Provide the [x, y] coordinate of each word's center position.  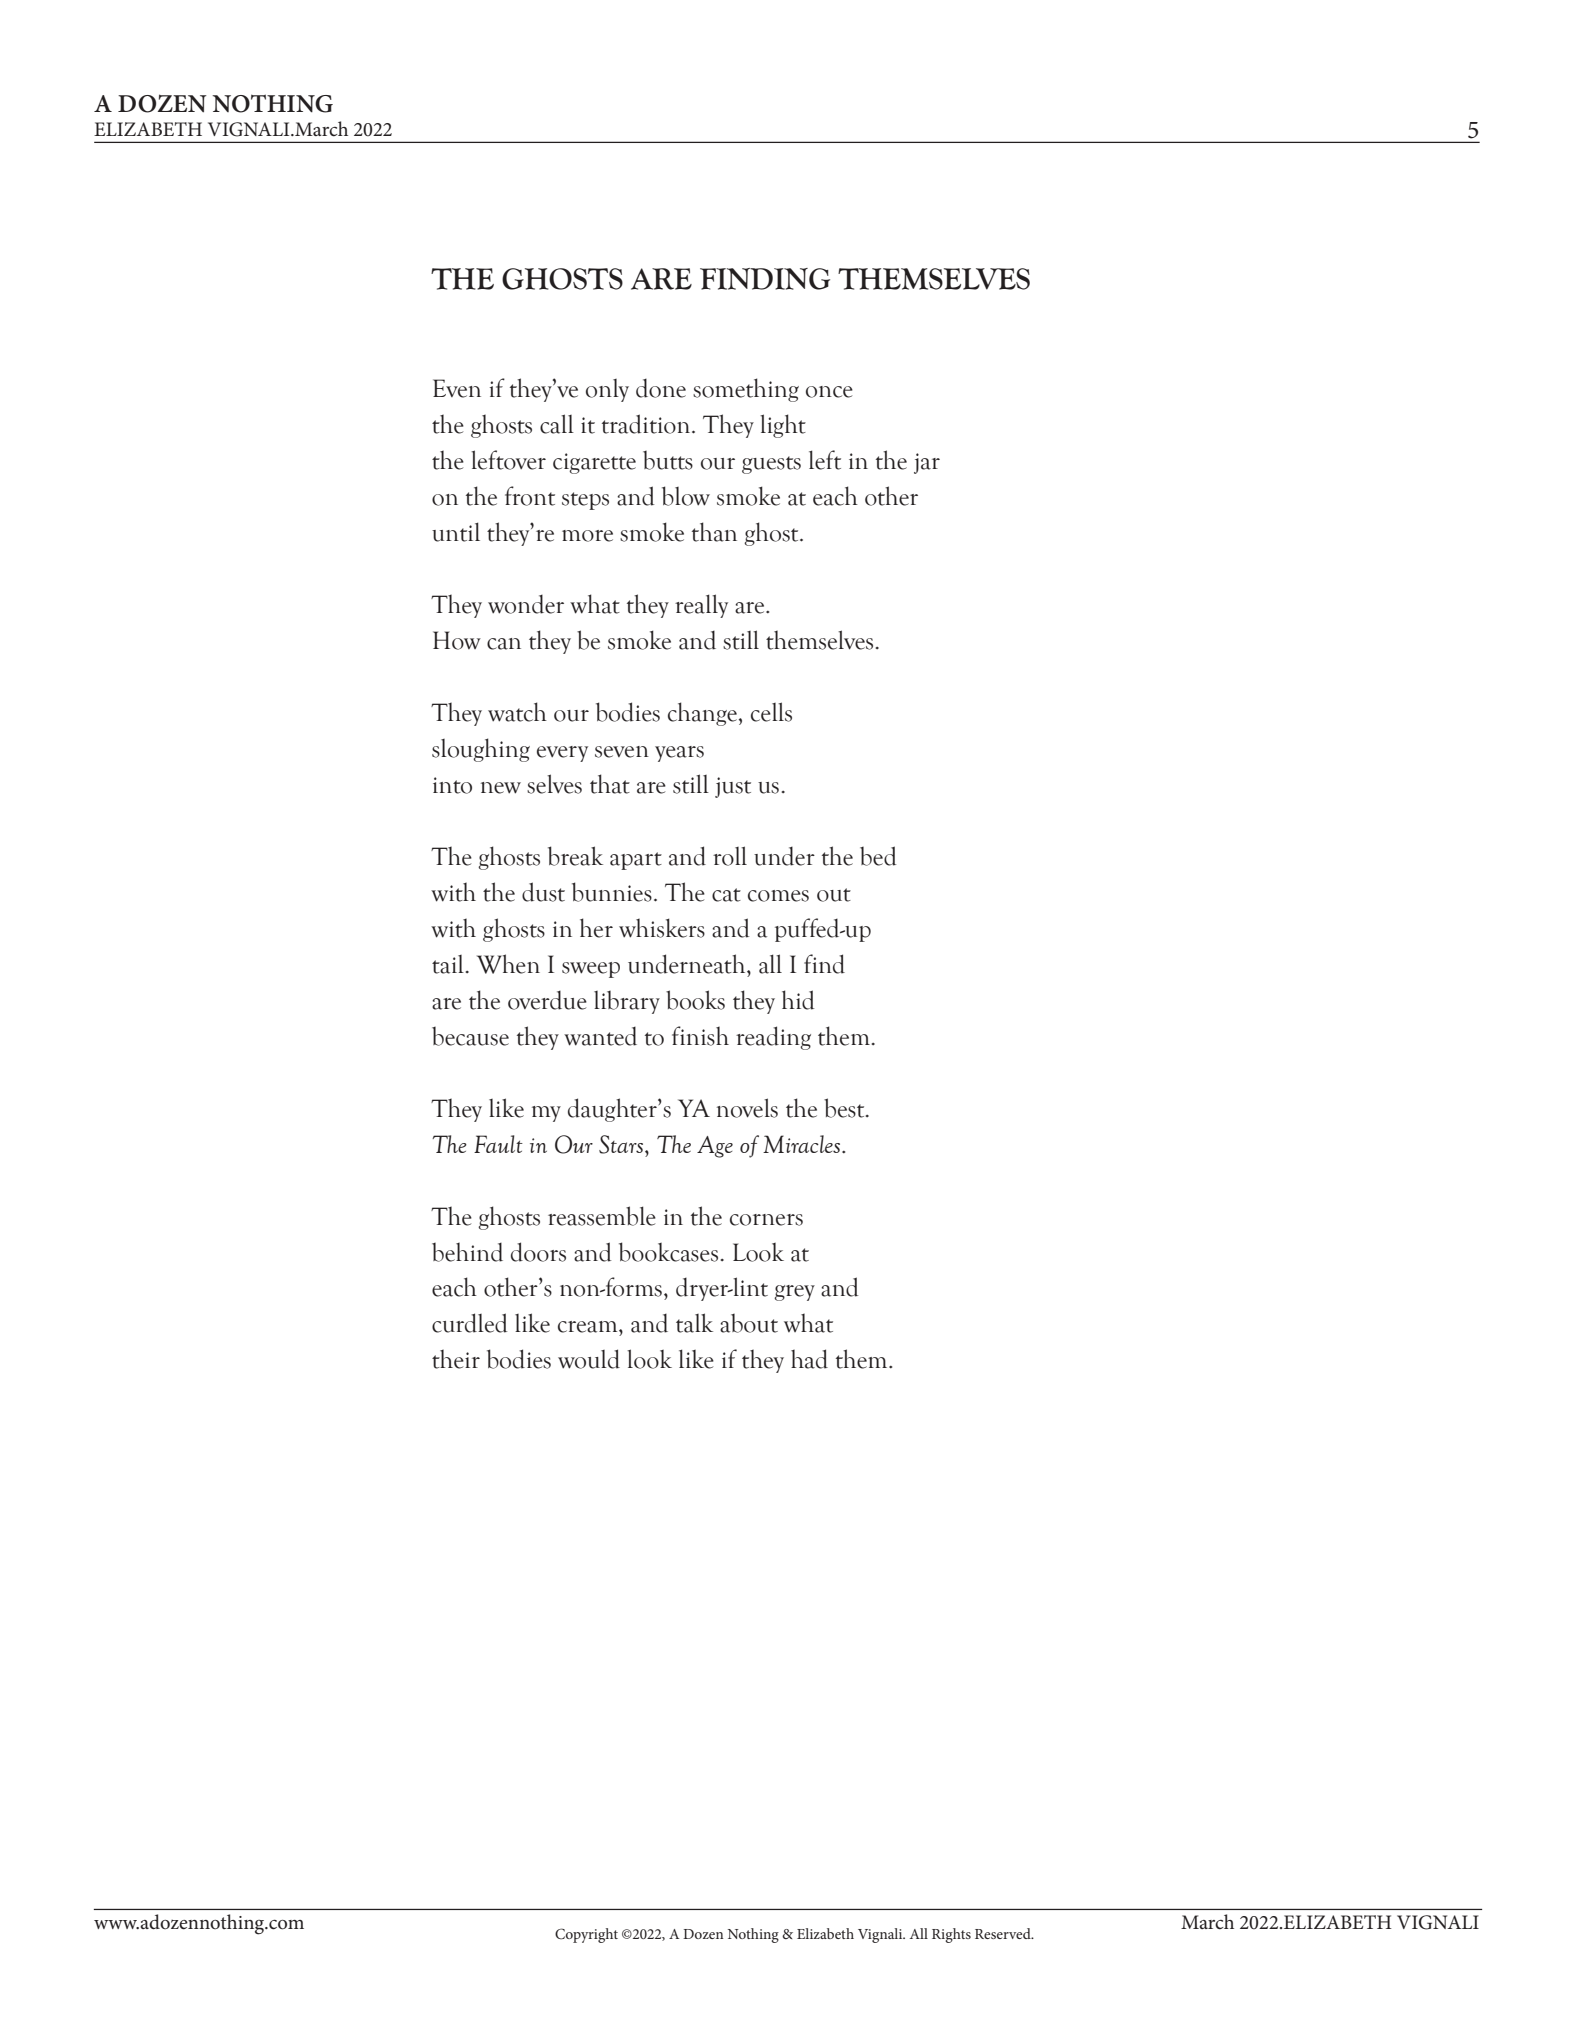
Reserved [1004, 1933]
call [557, 424]
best [845, 1108]
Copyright [586, 1935]
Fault [498, 1144]
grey [794, 1293]
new [501, 788]
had [809, 1359]
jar [927, 463]
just [733, 787]
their [456, 1359]
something [746, 390]
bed [878, 856]
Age [715, 1147]
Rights [951, 1935]
